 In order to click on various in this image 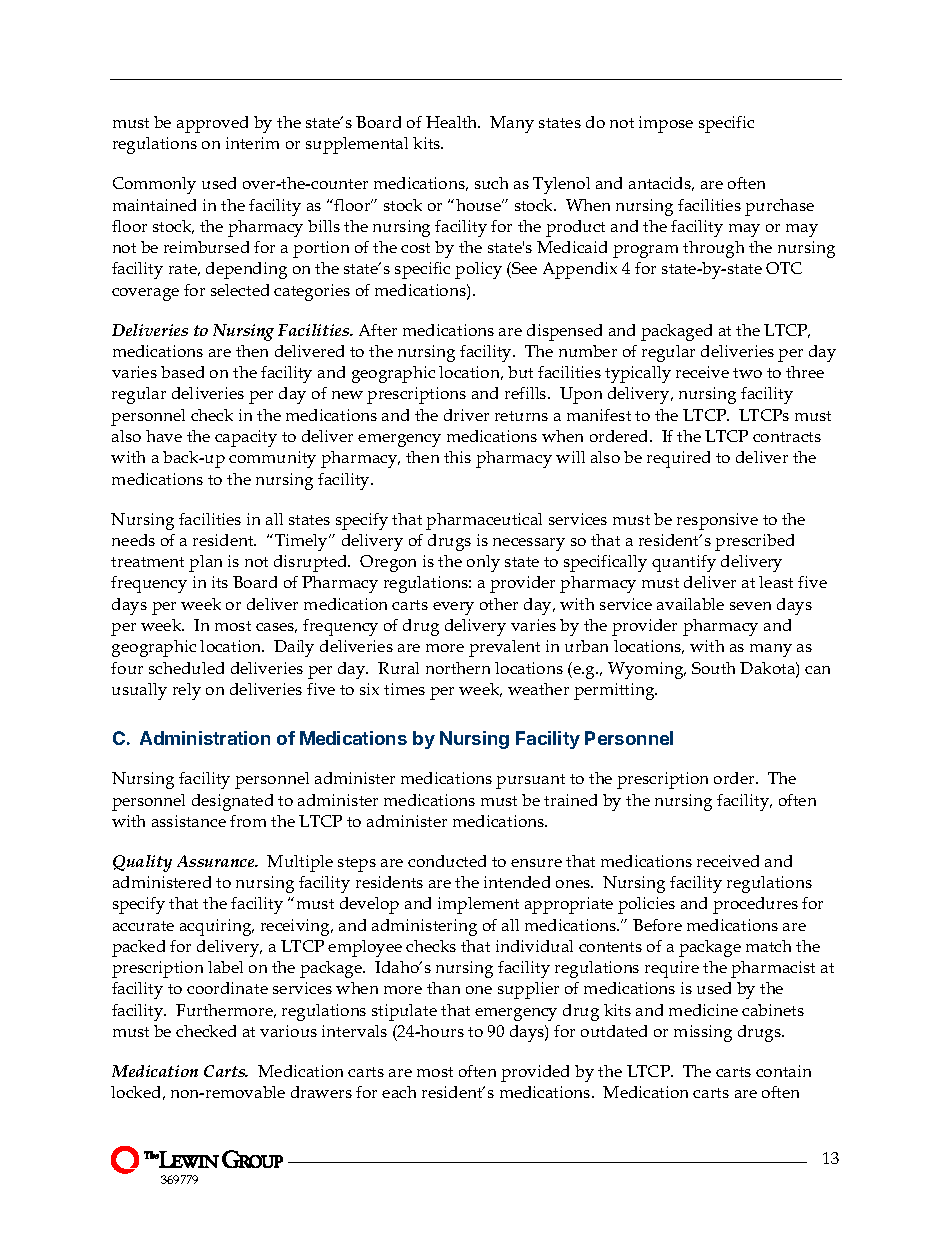, I will do `click(288, 1031)`.
